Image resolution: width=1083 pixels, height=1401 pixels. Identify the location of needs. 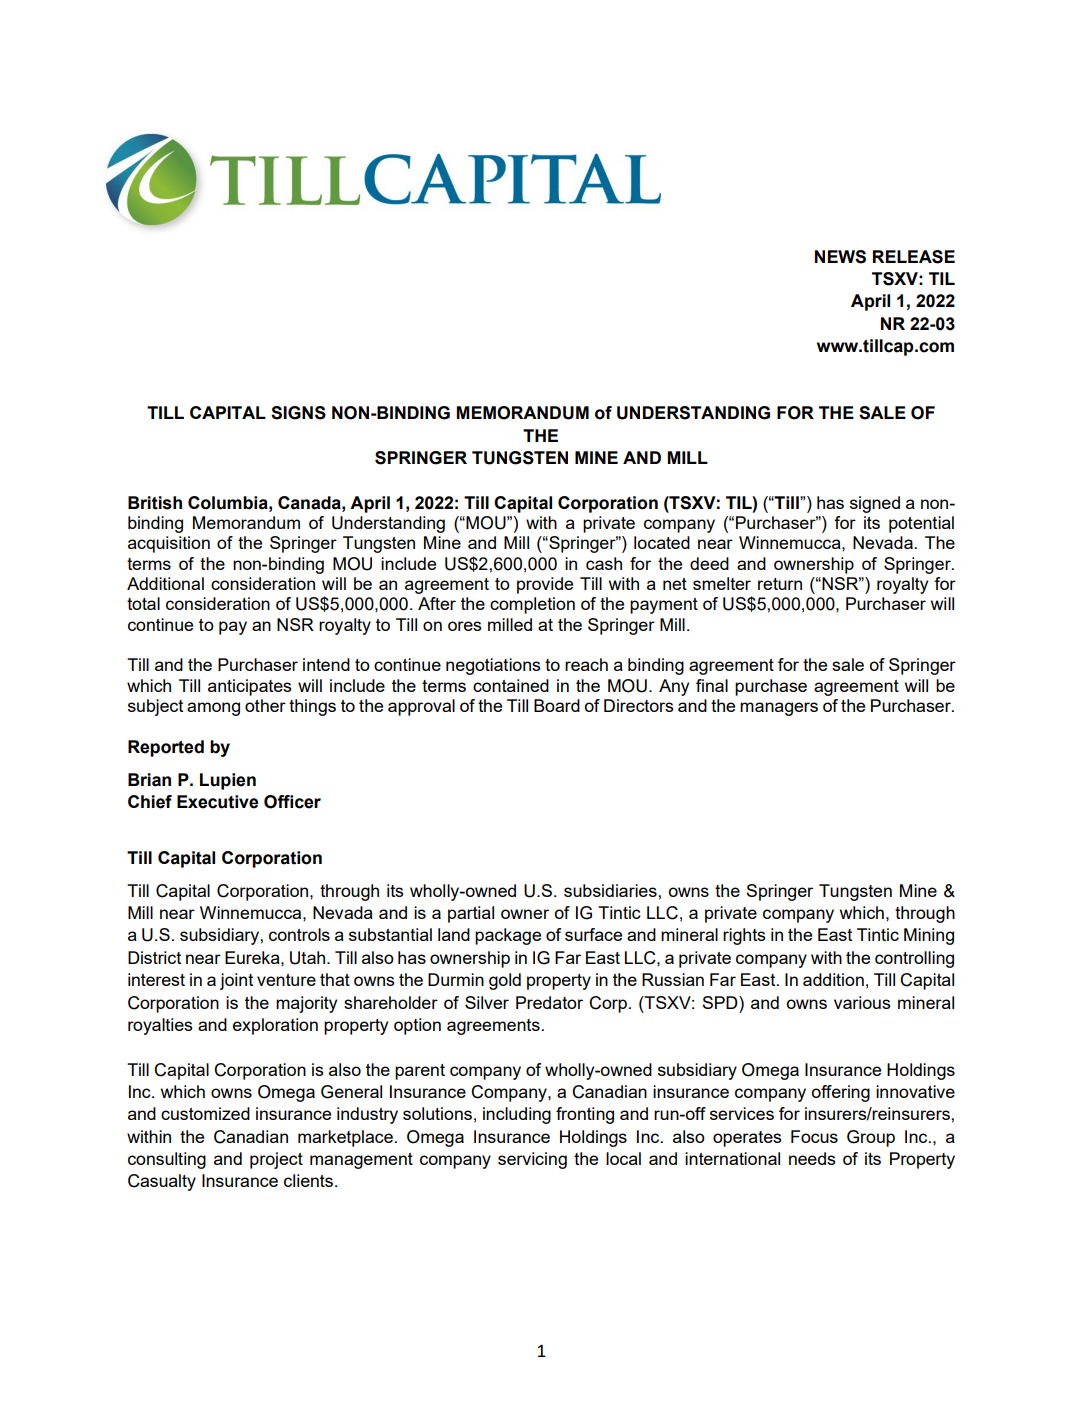
(812, 1158).
